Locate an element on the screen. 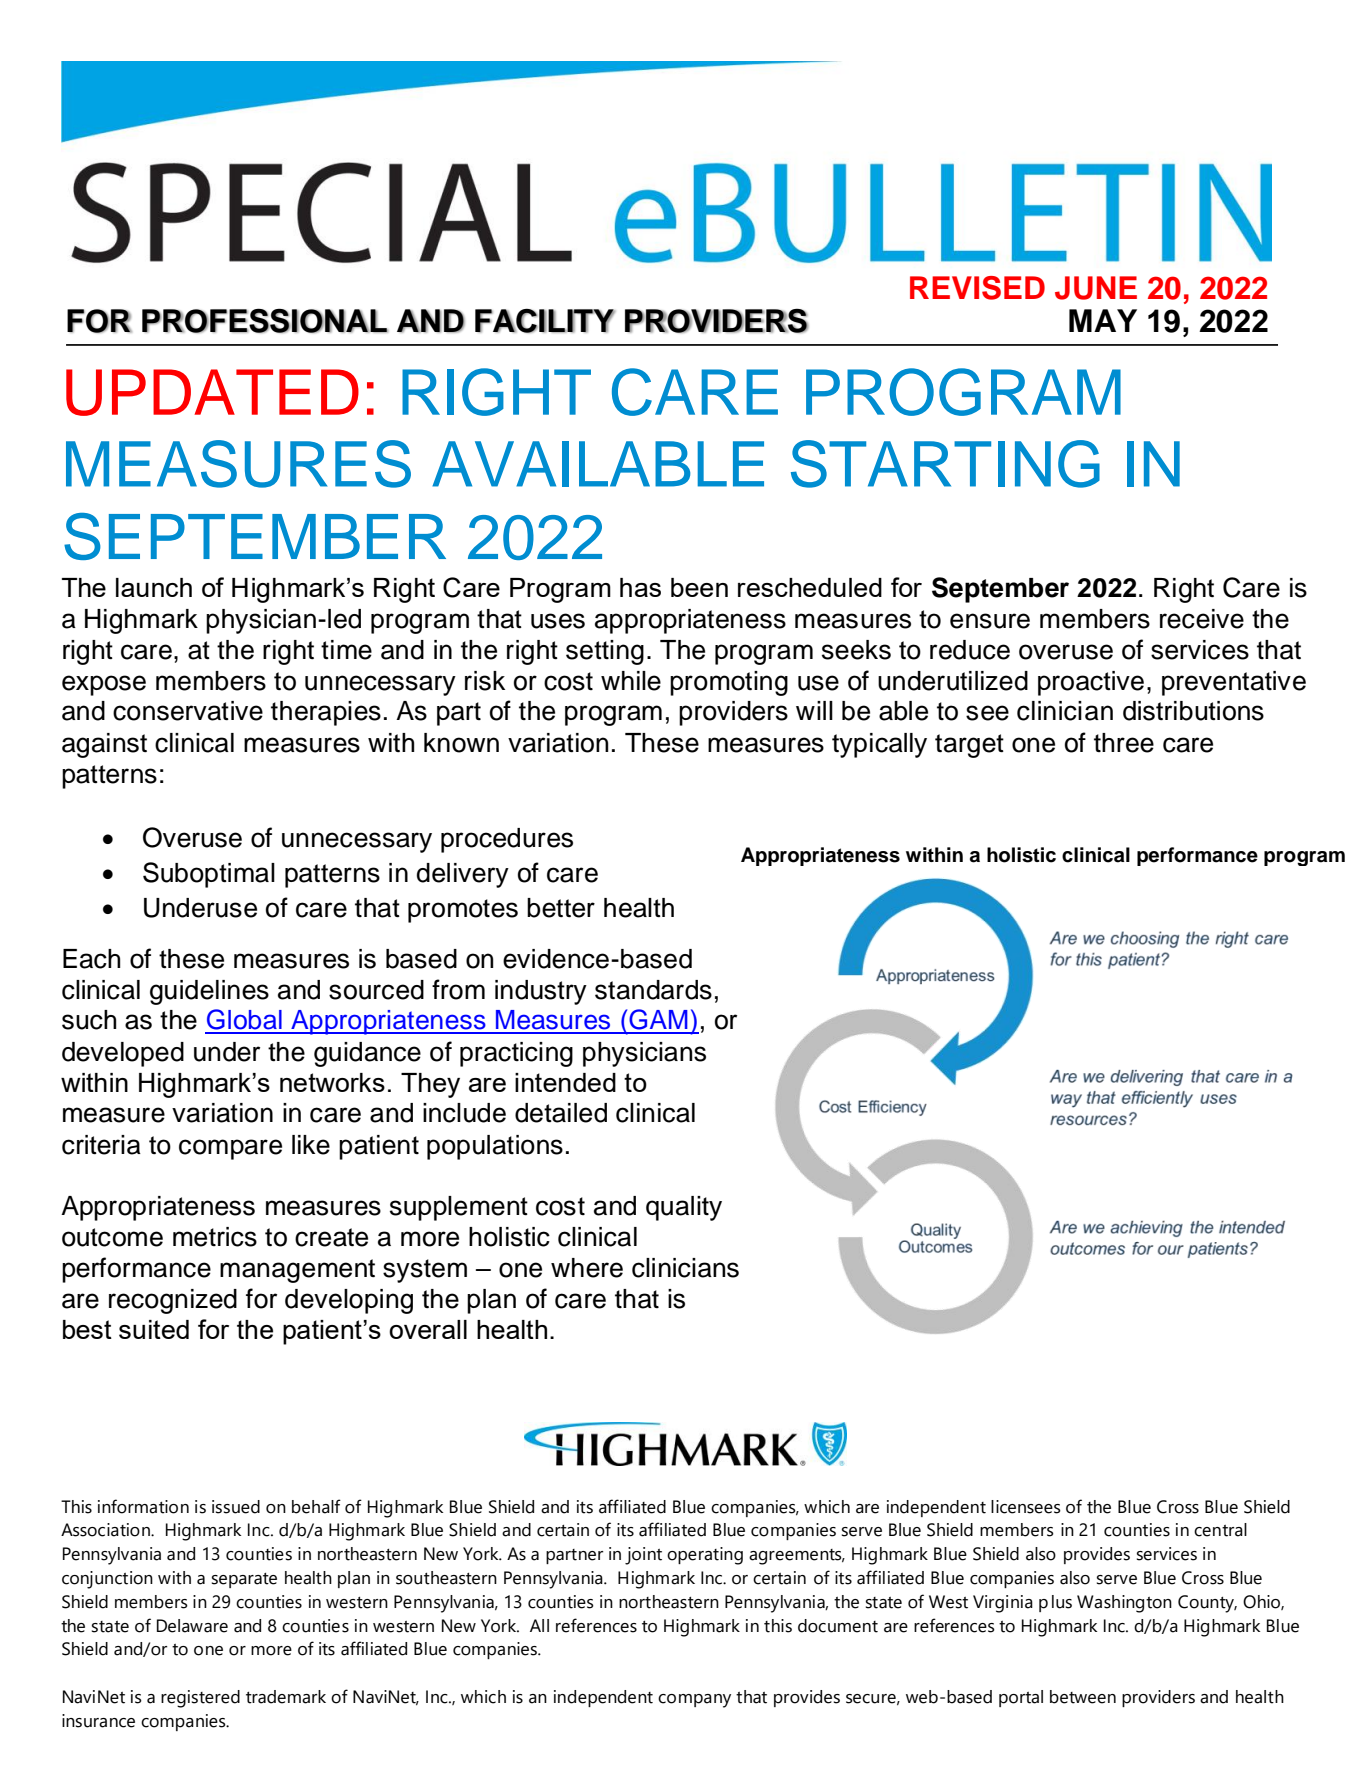  while is located at coordinates (631, 681).
